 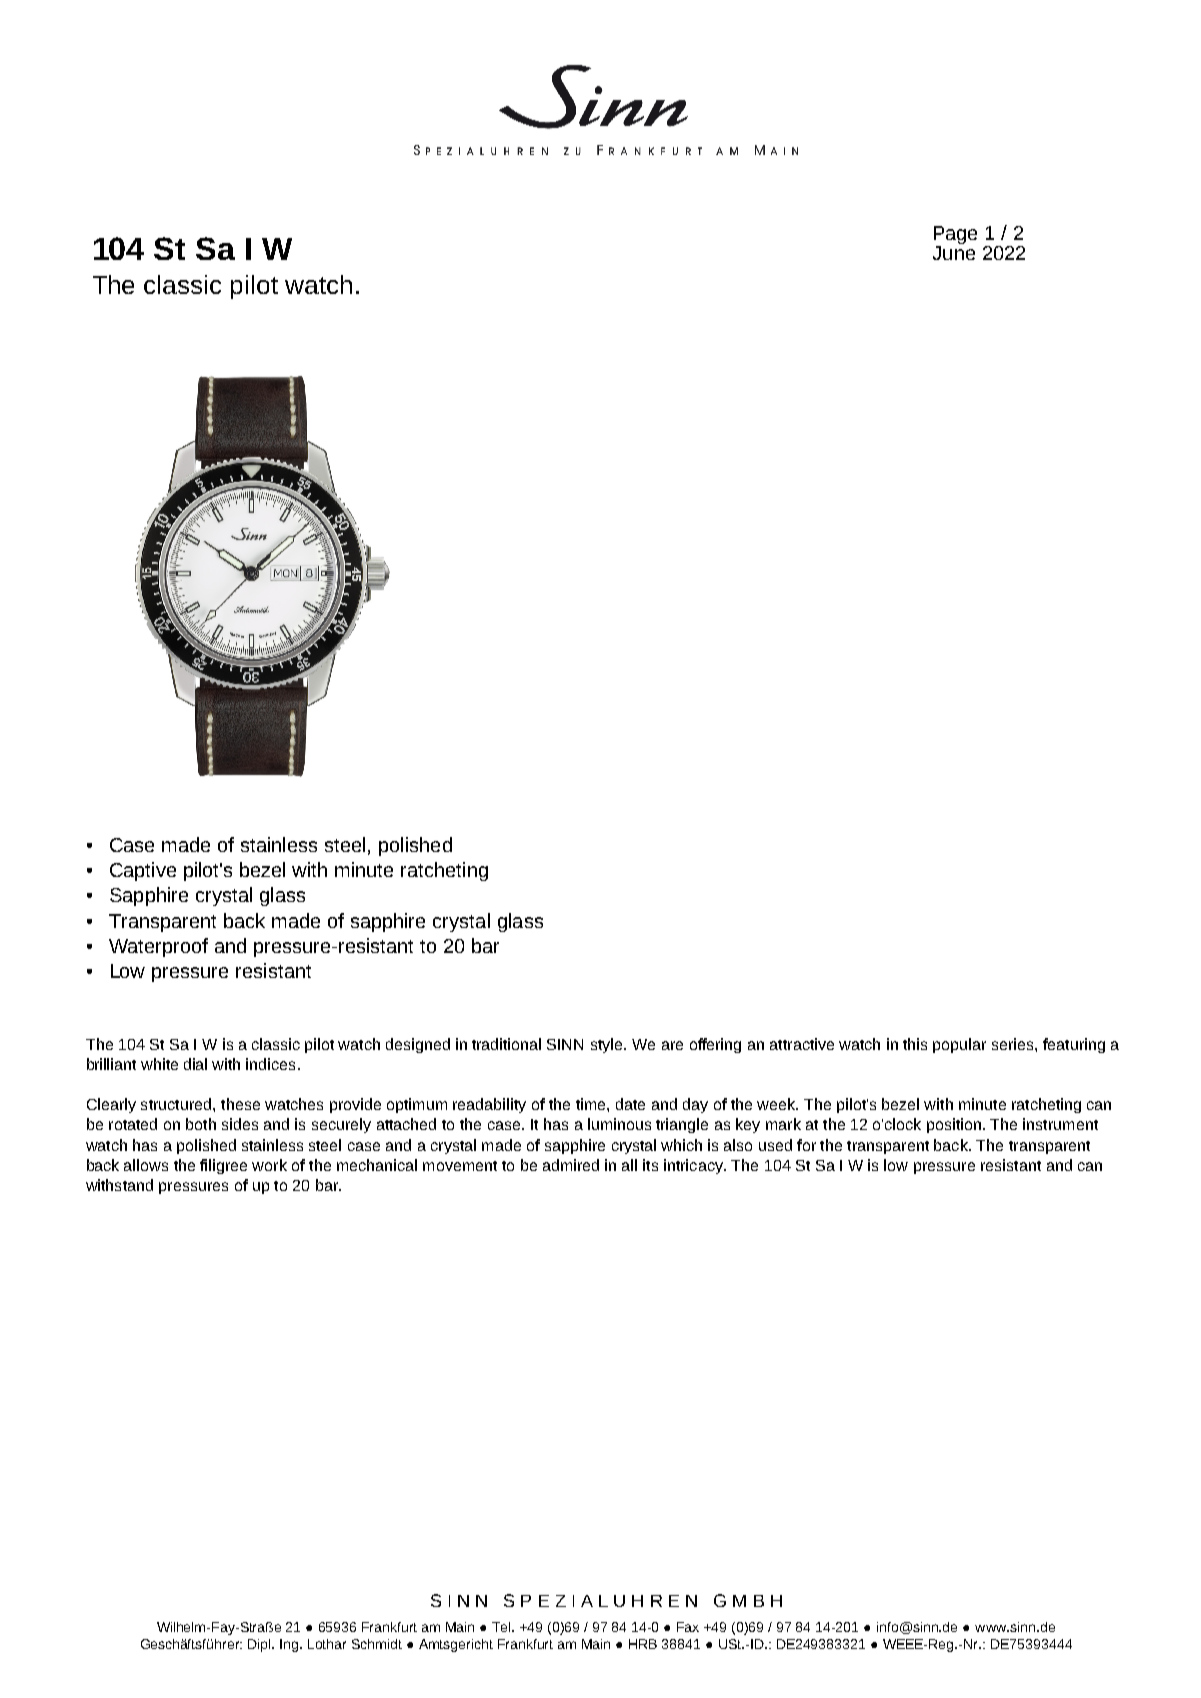 What do you see at coordinates (506, 1044) in the page?
I see `traditional` at bounding box center [506, 1044].
